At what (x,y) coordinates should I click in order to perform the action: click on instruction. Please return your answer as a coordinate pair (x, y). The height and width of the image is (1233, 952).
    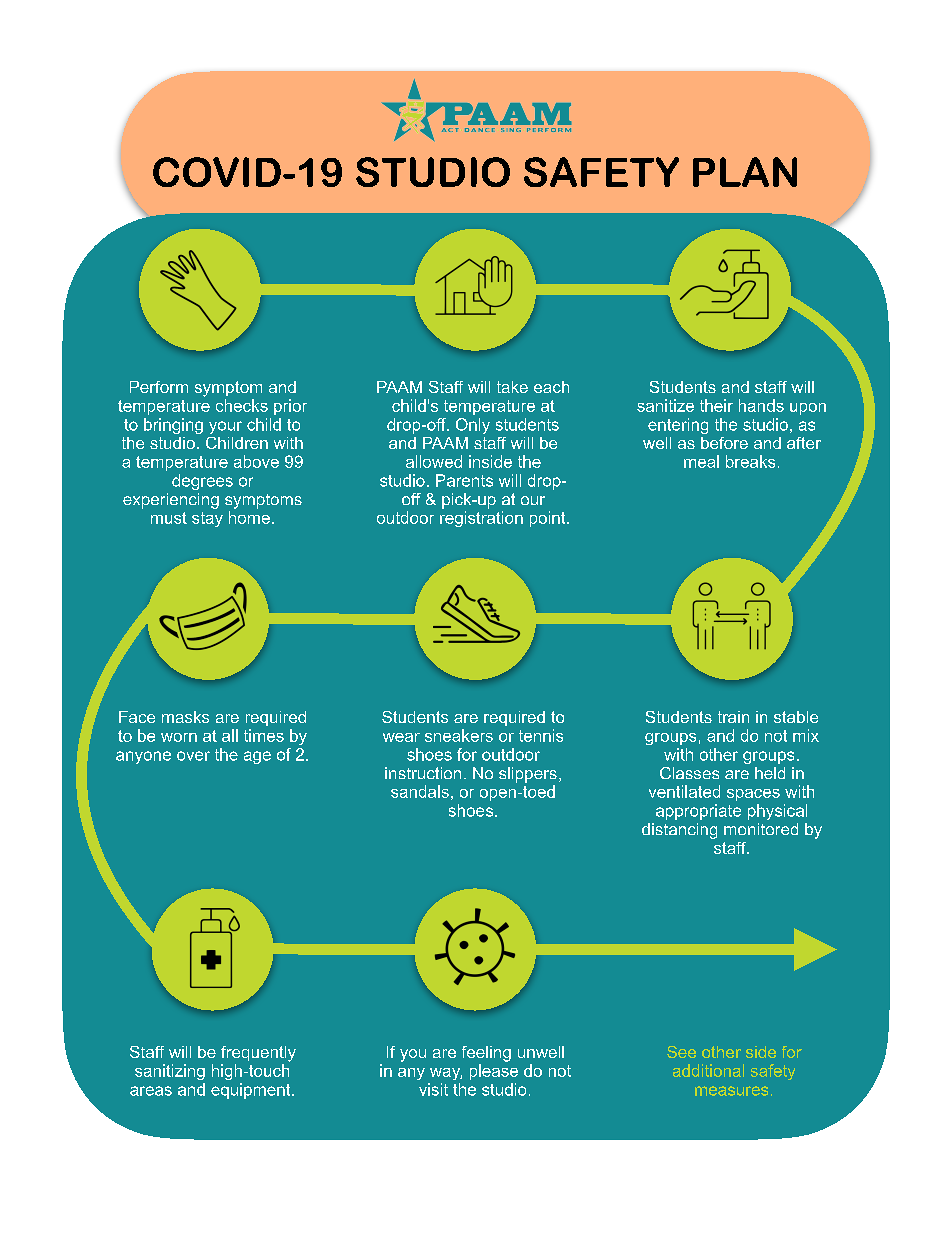
    Looking at the image, I should click on (423, 773).
